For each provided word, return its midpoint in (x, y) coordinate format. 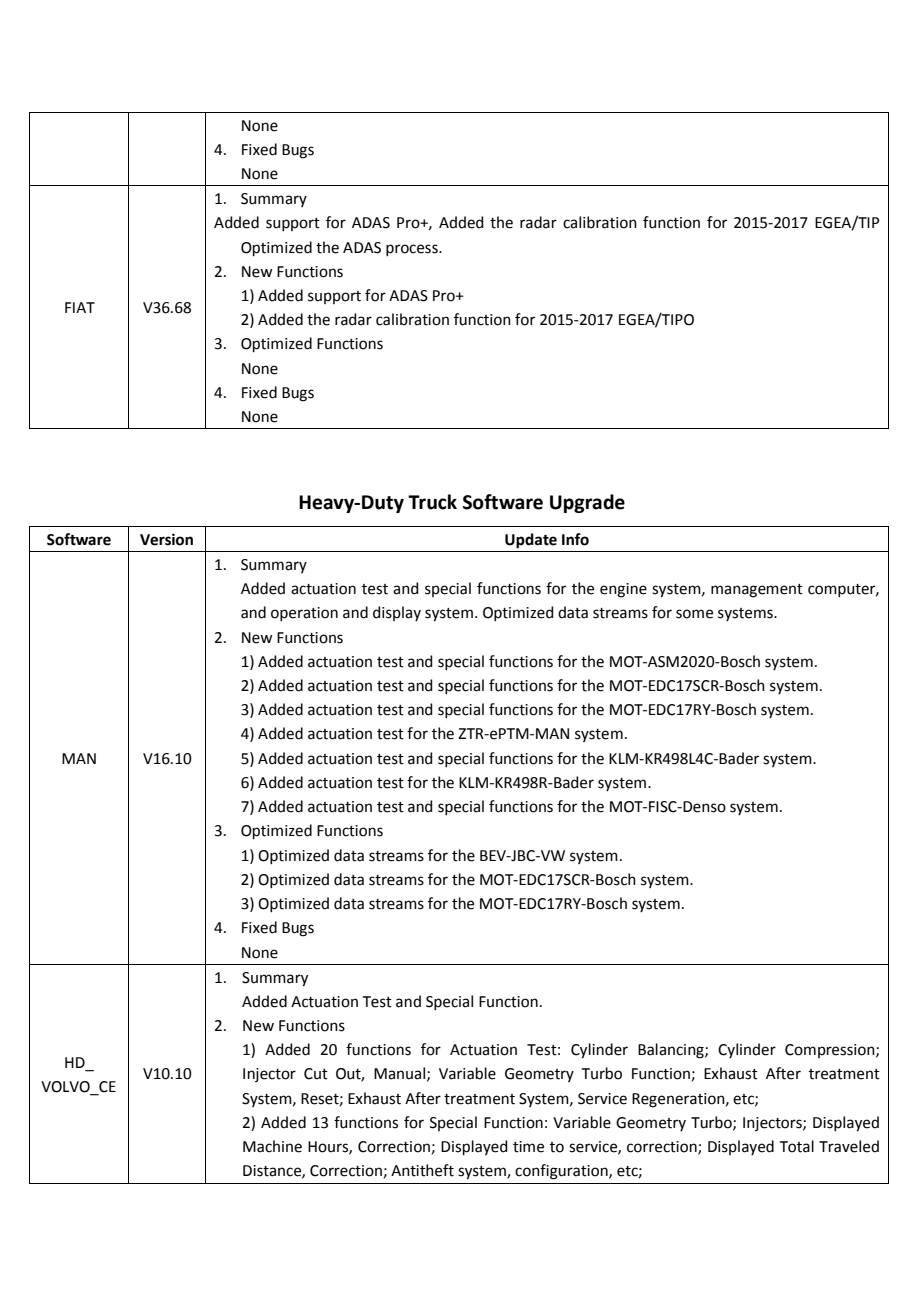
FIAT (80, 307)
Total (797, 1146)
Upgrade (587, 503)
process (413, 250)
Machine (272, 1146)
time (528, 1147)
